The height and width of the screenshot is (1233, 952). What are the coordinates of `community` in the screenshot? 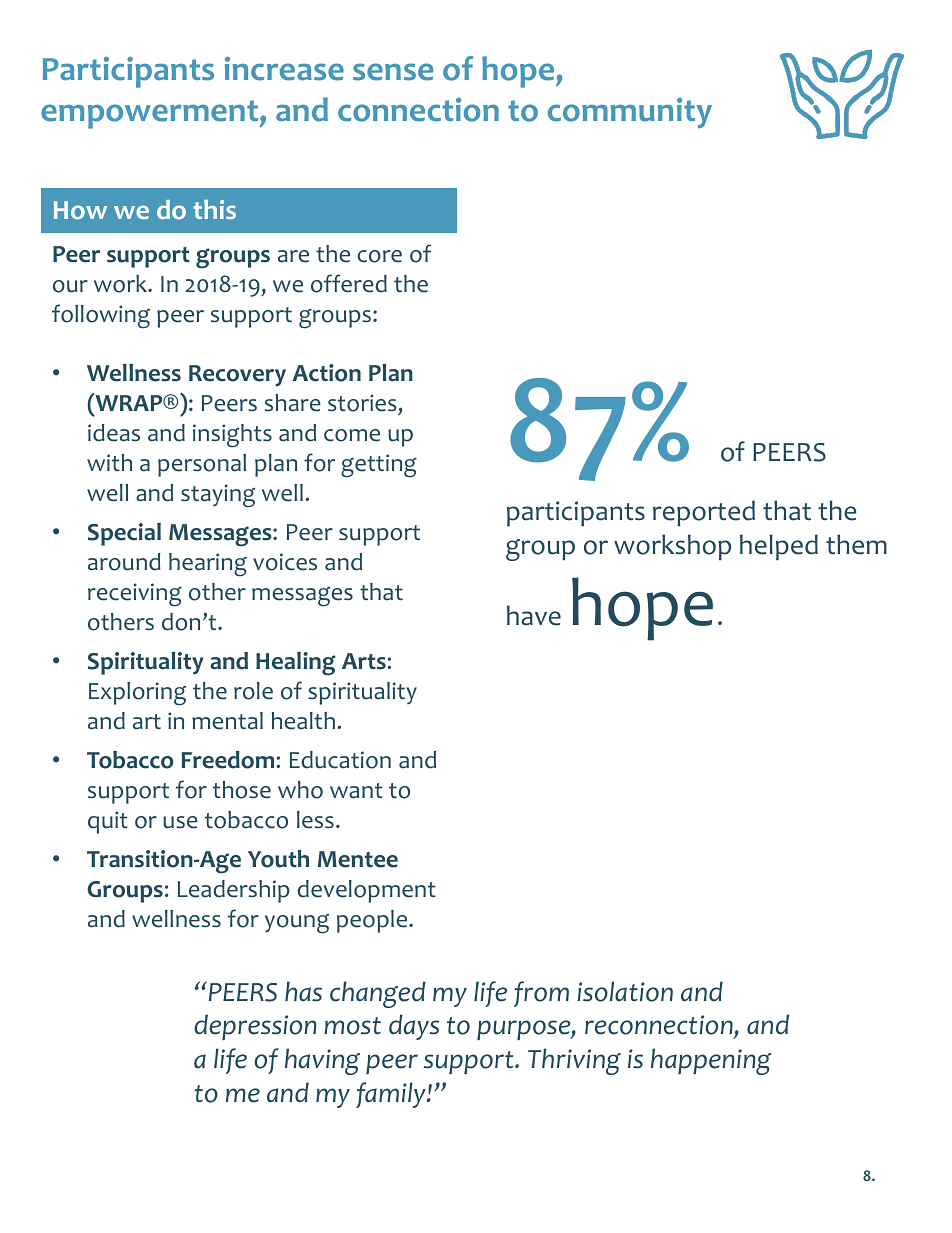 It's located at (630, 113).
